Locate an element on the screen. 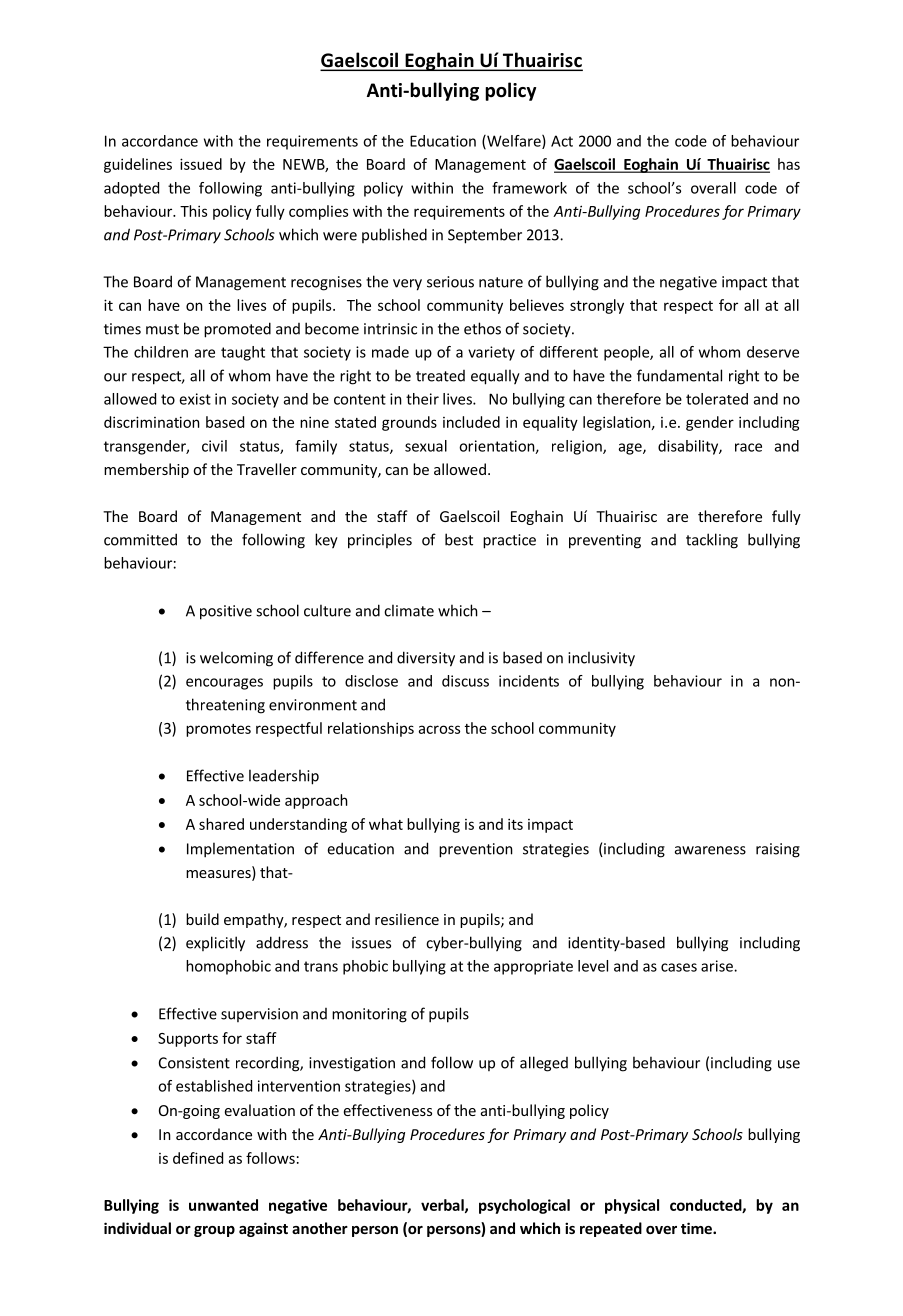  Implementation is located at coordinates (240, 850).
